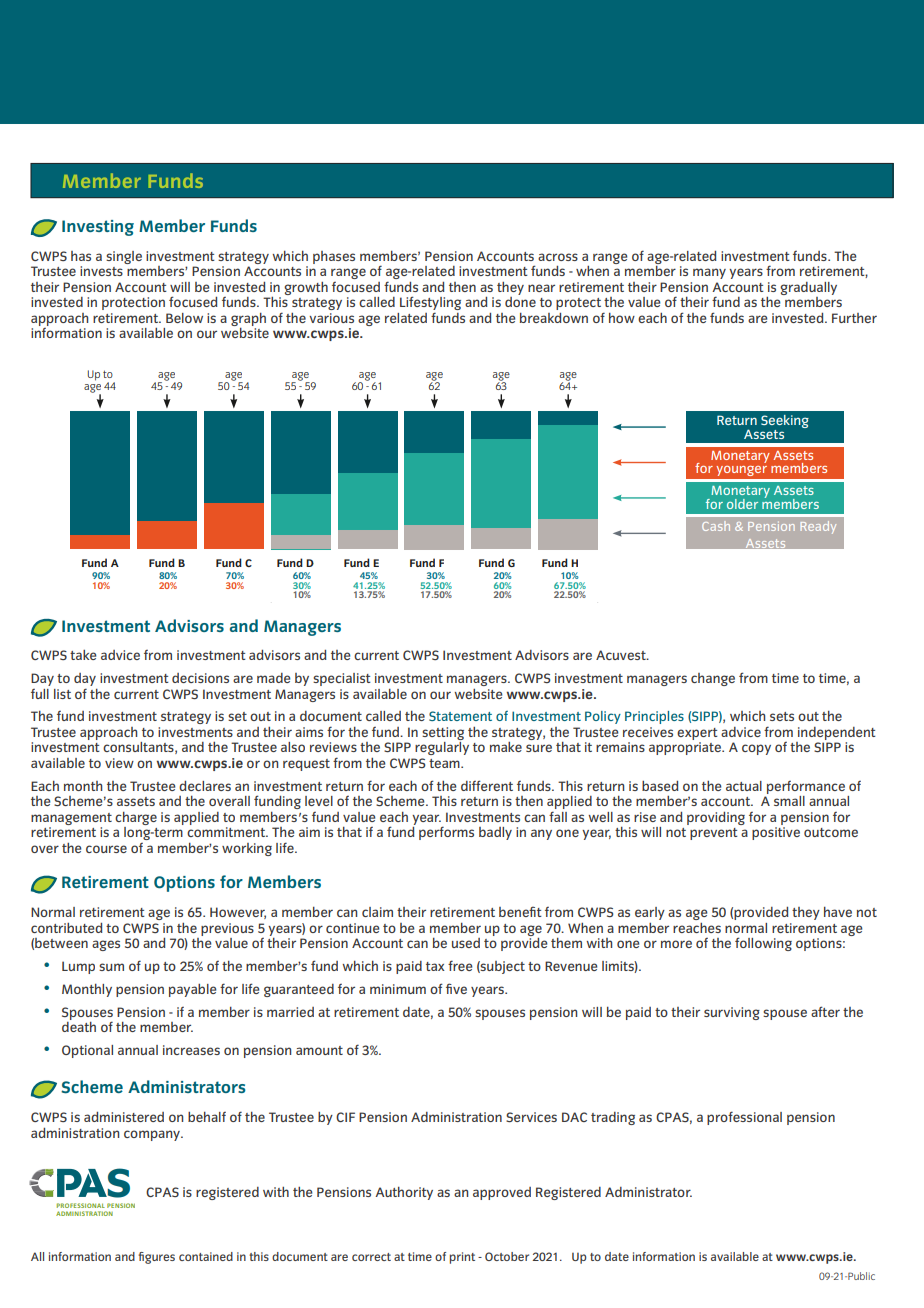 Image resolution: width=924 pixels, height=1308 pixels. Describe the element at coordinates (442, 748) in the screenshot. I see `regularly` at that location.
